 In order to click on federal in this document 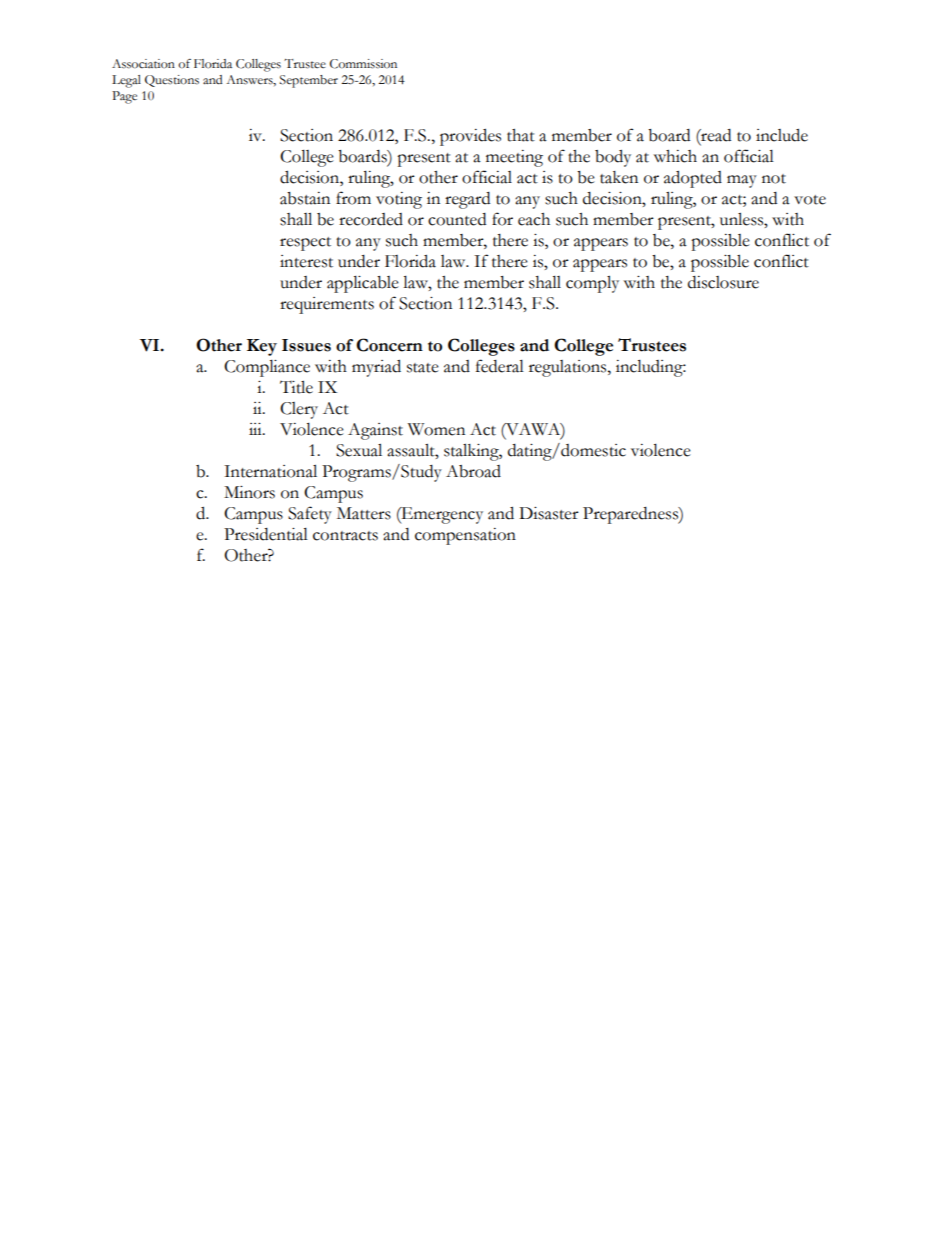, I will do `click(500, 366)`.
